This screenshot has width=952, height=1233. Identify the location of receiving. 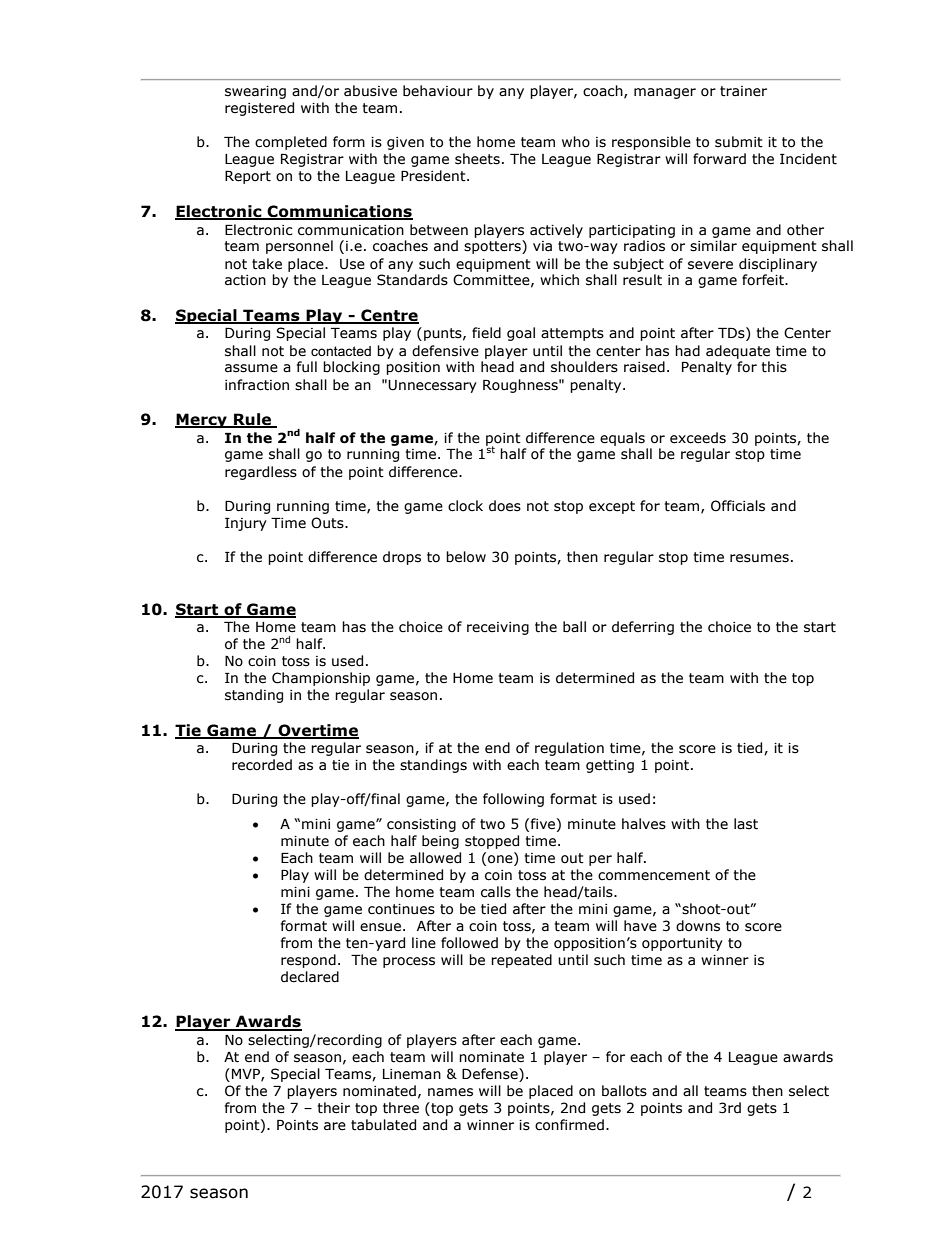
(498, 628).
